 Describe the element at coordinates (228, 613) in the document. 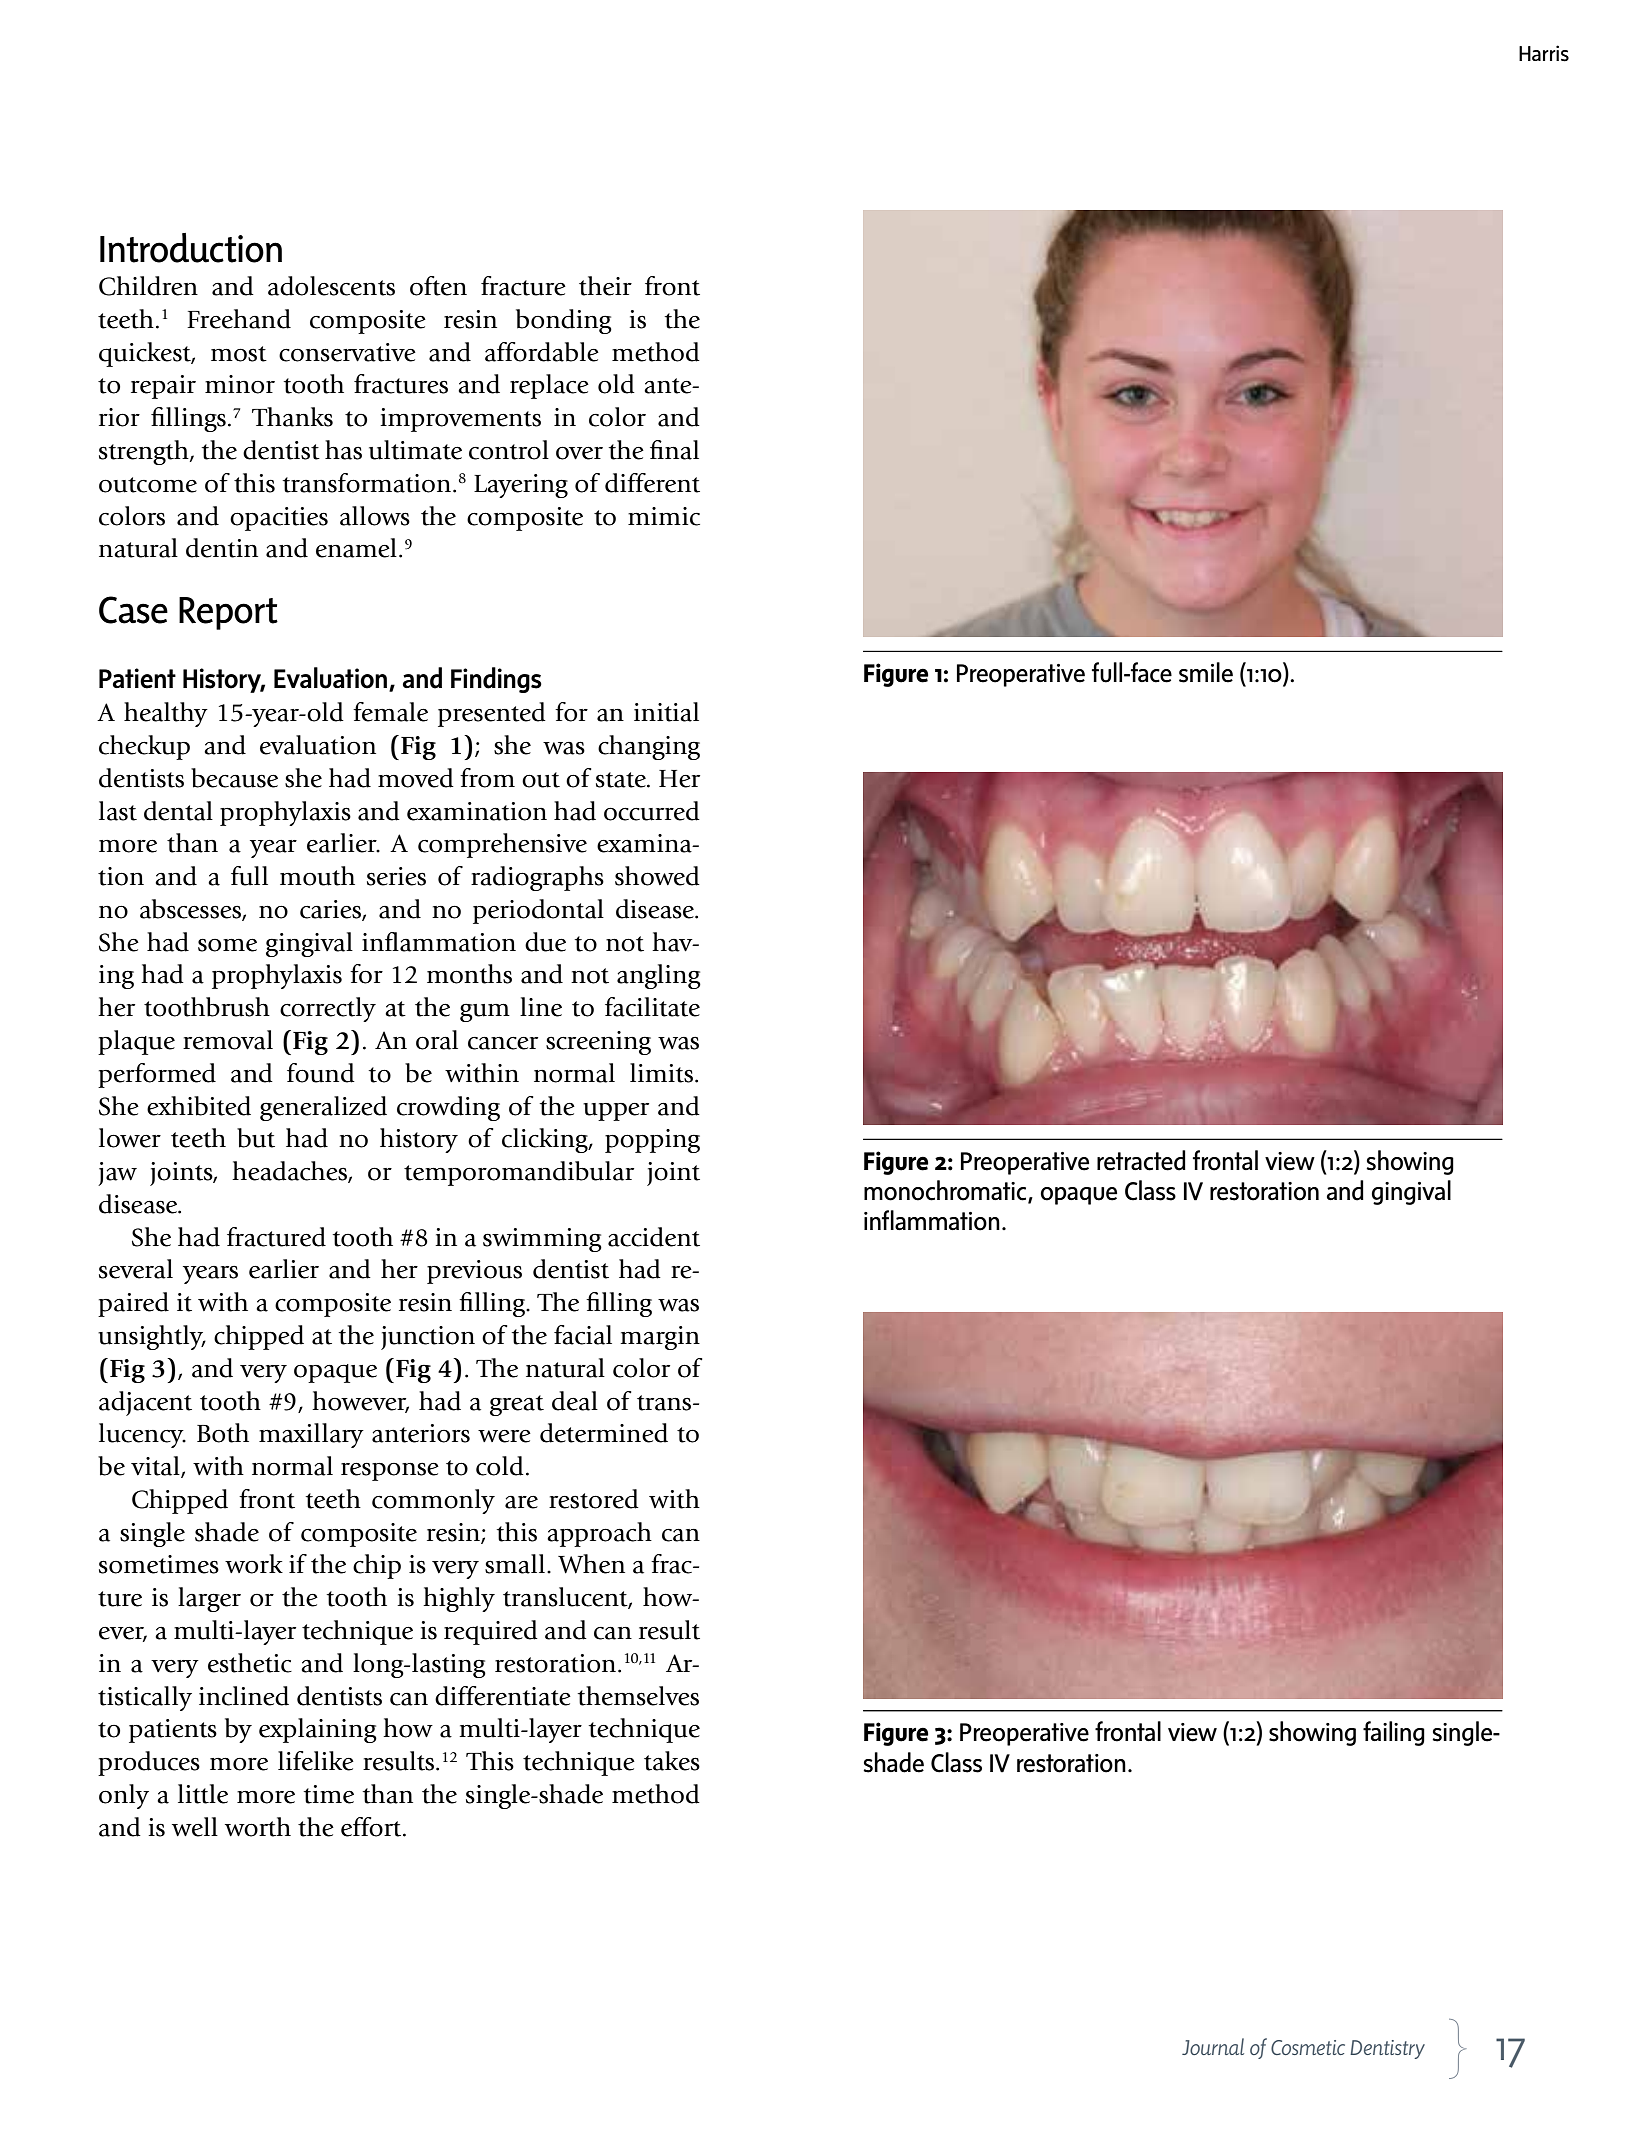

I see `Report` at that location.
